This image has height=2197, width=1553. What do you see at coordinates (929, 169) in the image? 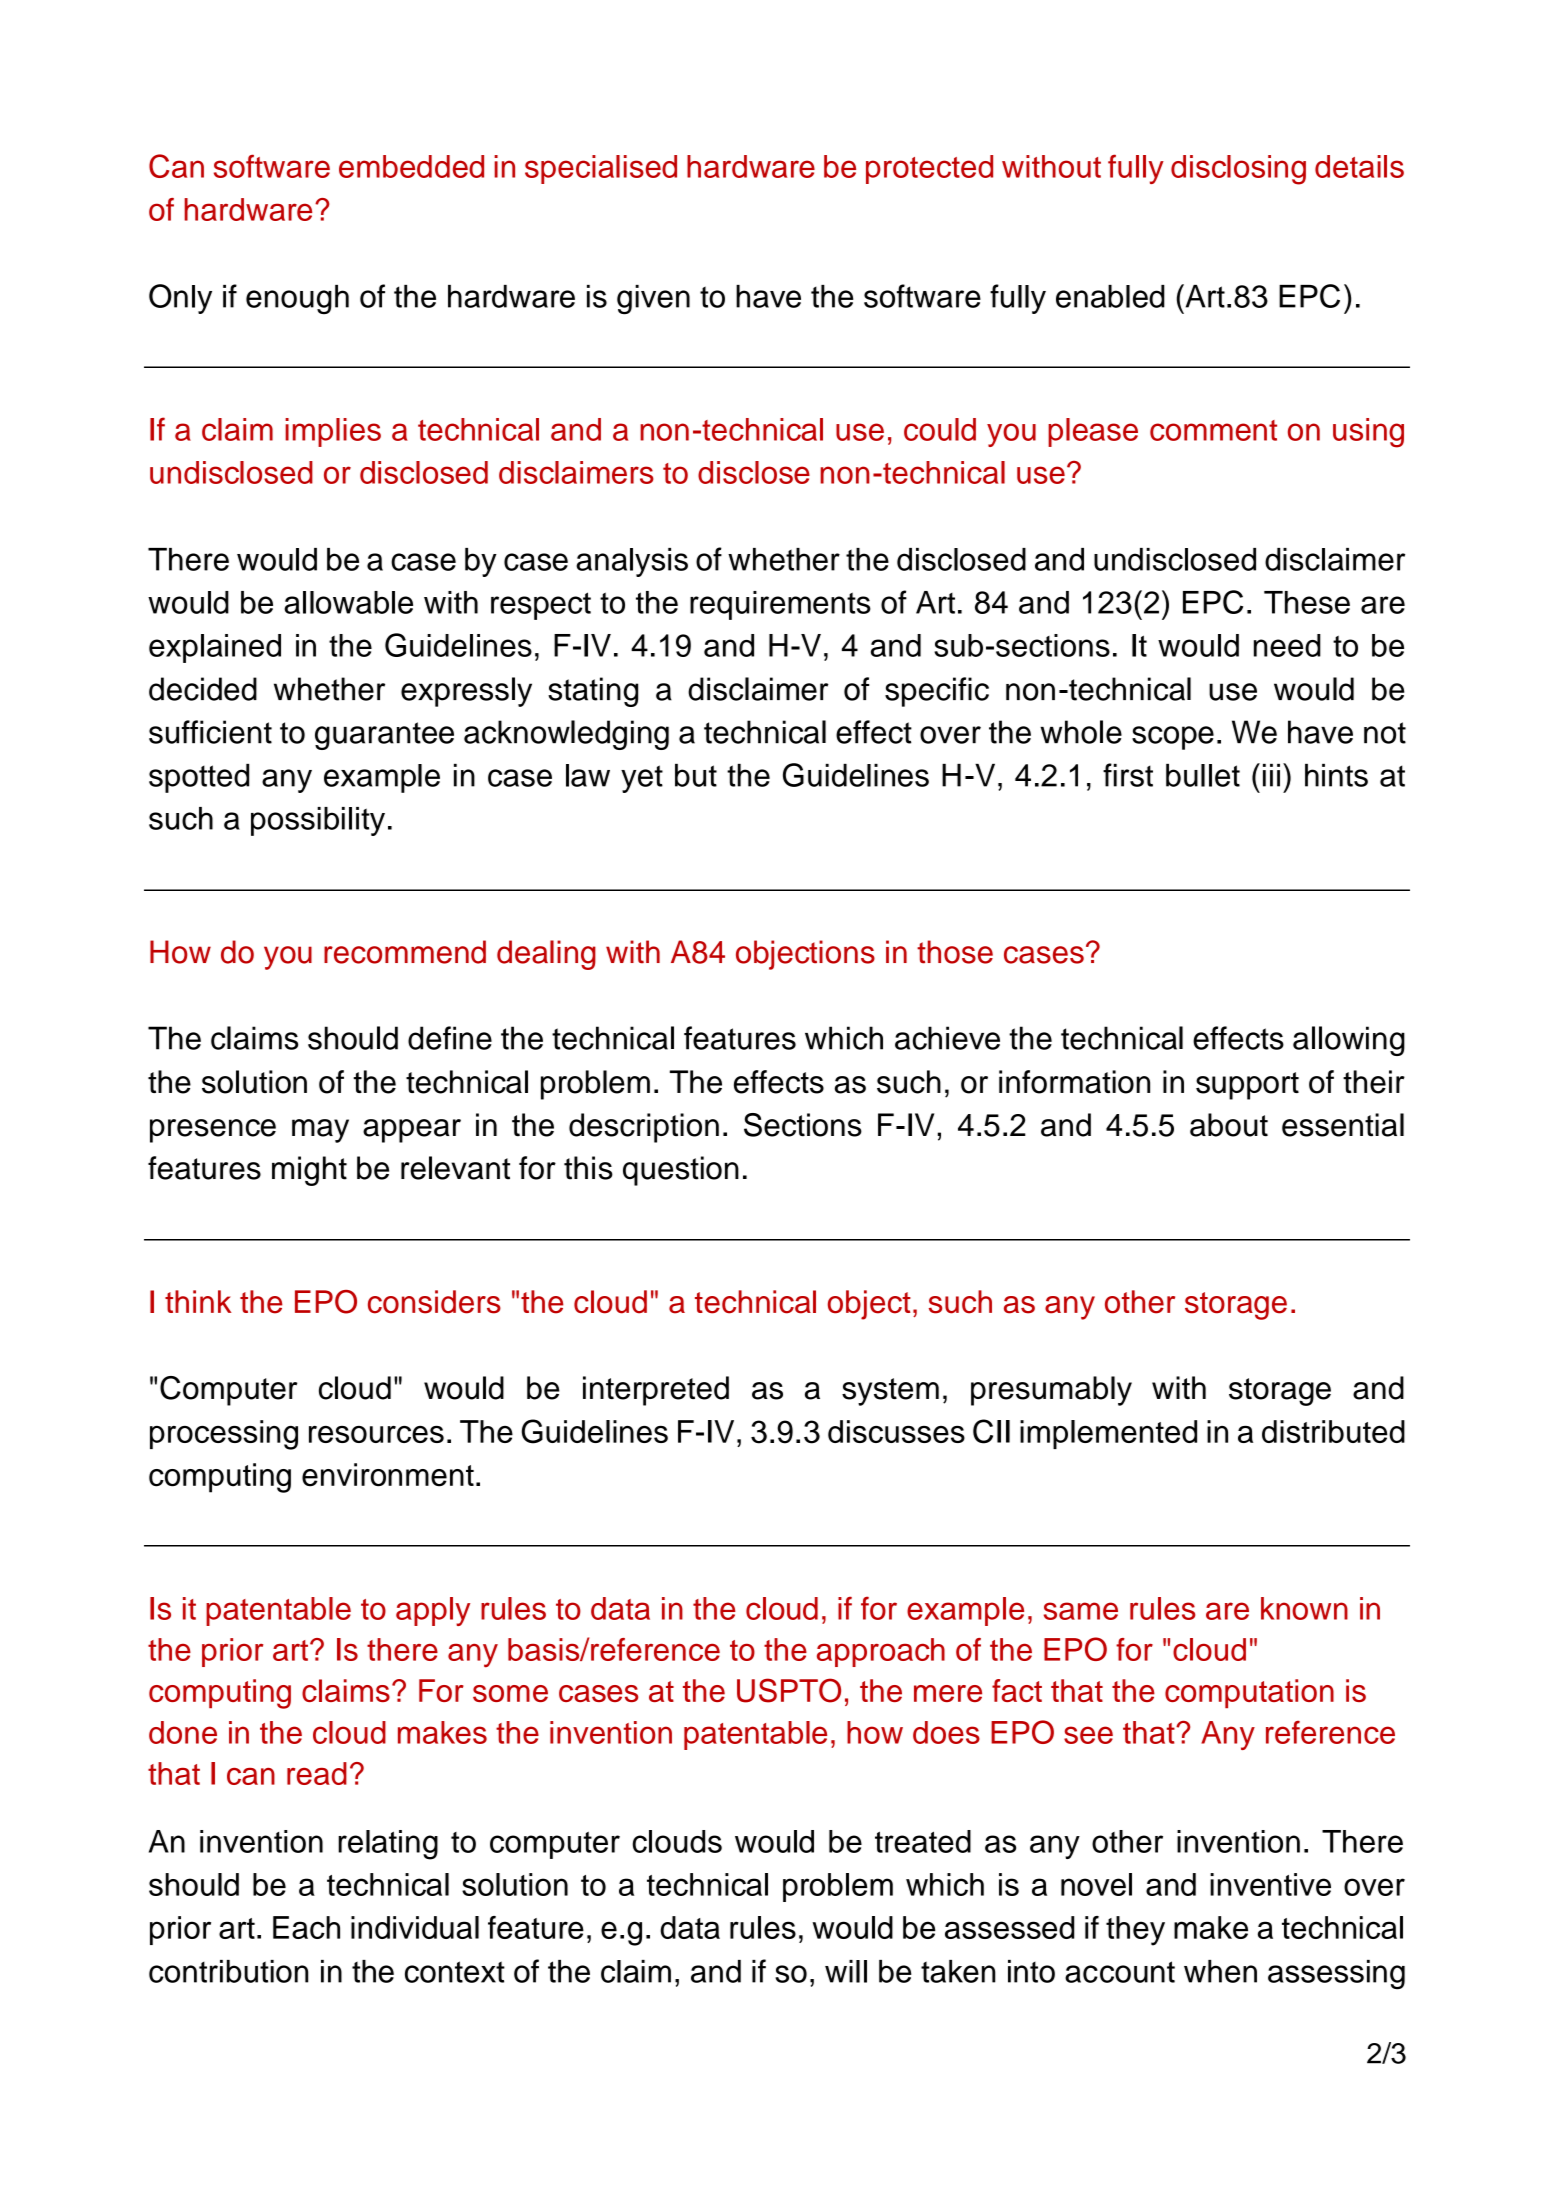
I see `protected` at bounding box center [929, 169].
